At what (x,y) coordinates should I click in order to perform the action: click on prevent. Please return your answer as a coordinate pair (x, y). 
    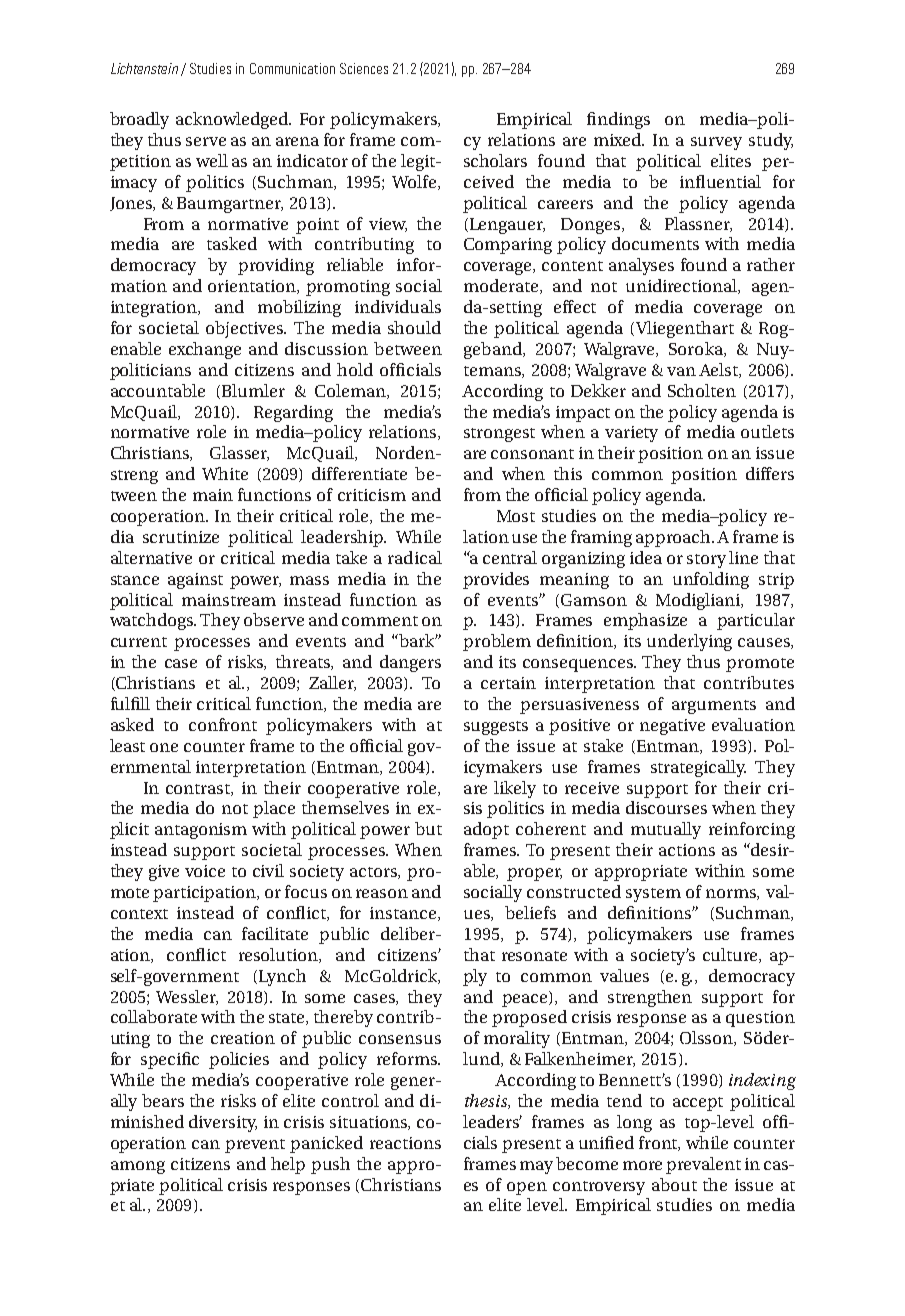
    Looking at the image, I should click on (255, 1146).
